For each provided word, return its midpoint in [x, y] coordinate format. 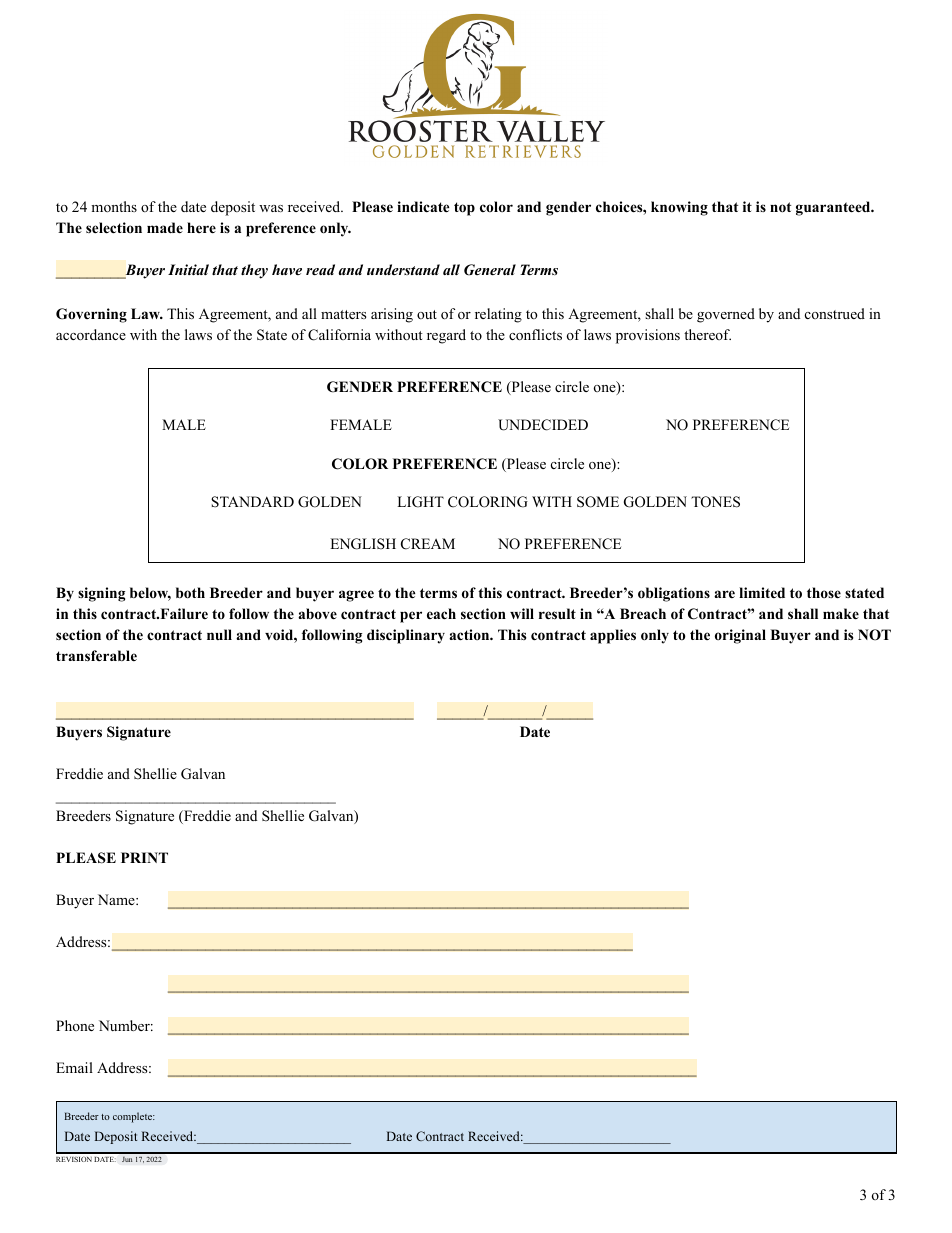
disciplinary [406, 636]
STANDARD [252, 502]
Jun [127, 1159]
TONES [715, 502]
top [464, 209]
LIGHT [420, 502]
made [165, 227]
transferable [96, 655]
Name [117, 899]
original [740, 636]
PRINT [144, 857]
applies [613, 636]
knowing [679, 208]
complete [134, 1117]
